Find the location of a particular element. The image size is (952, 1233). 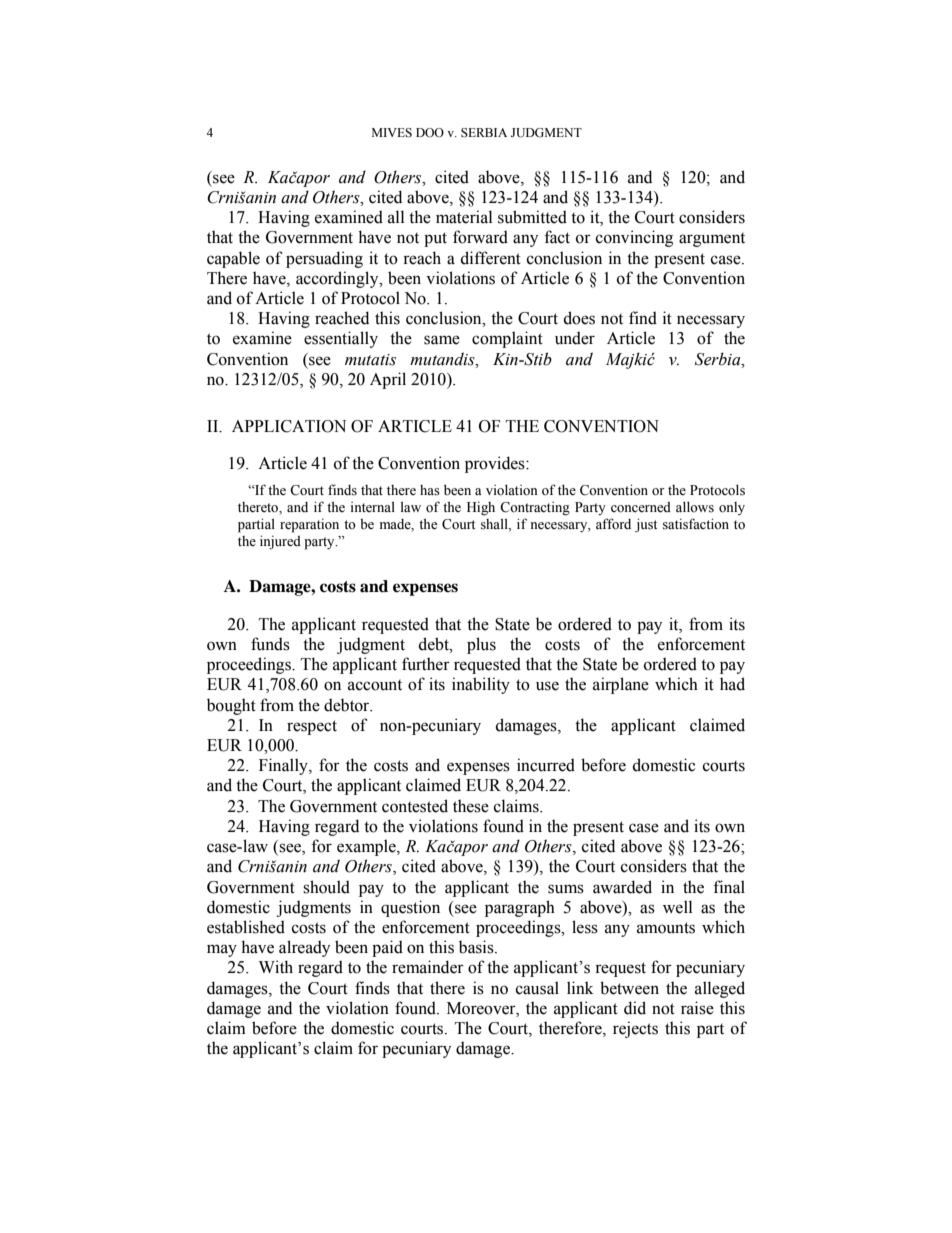

persuading is located at coordinates (324, 259).
